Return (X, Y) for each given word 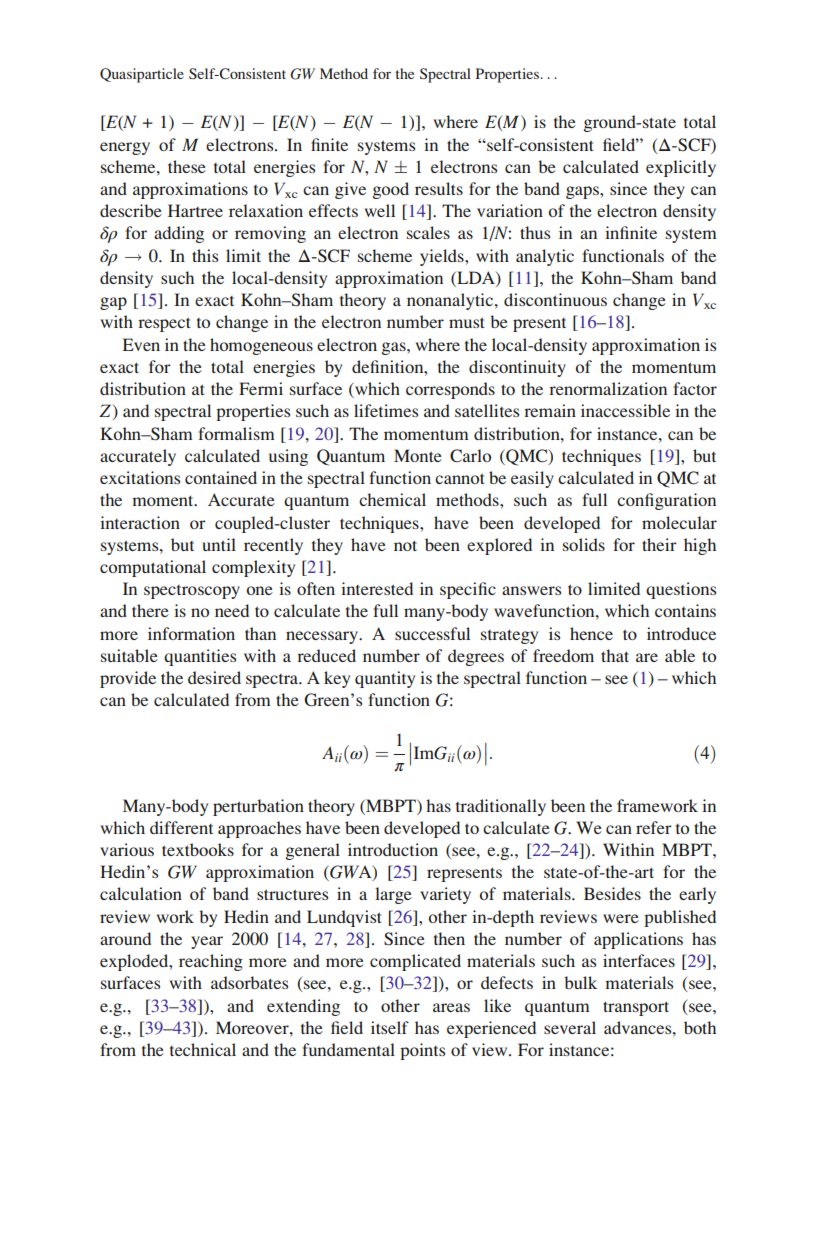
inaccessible (625, 410)
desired (214, 677)
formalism (236, 433)
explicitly (681, 168)
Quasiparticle (142, 75)
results (439, 188)
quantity (385, 679)
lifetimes (386, 410)
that (615, 655)
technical (203, 1049)
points (422, 1051)
